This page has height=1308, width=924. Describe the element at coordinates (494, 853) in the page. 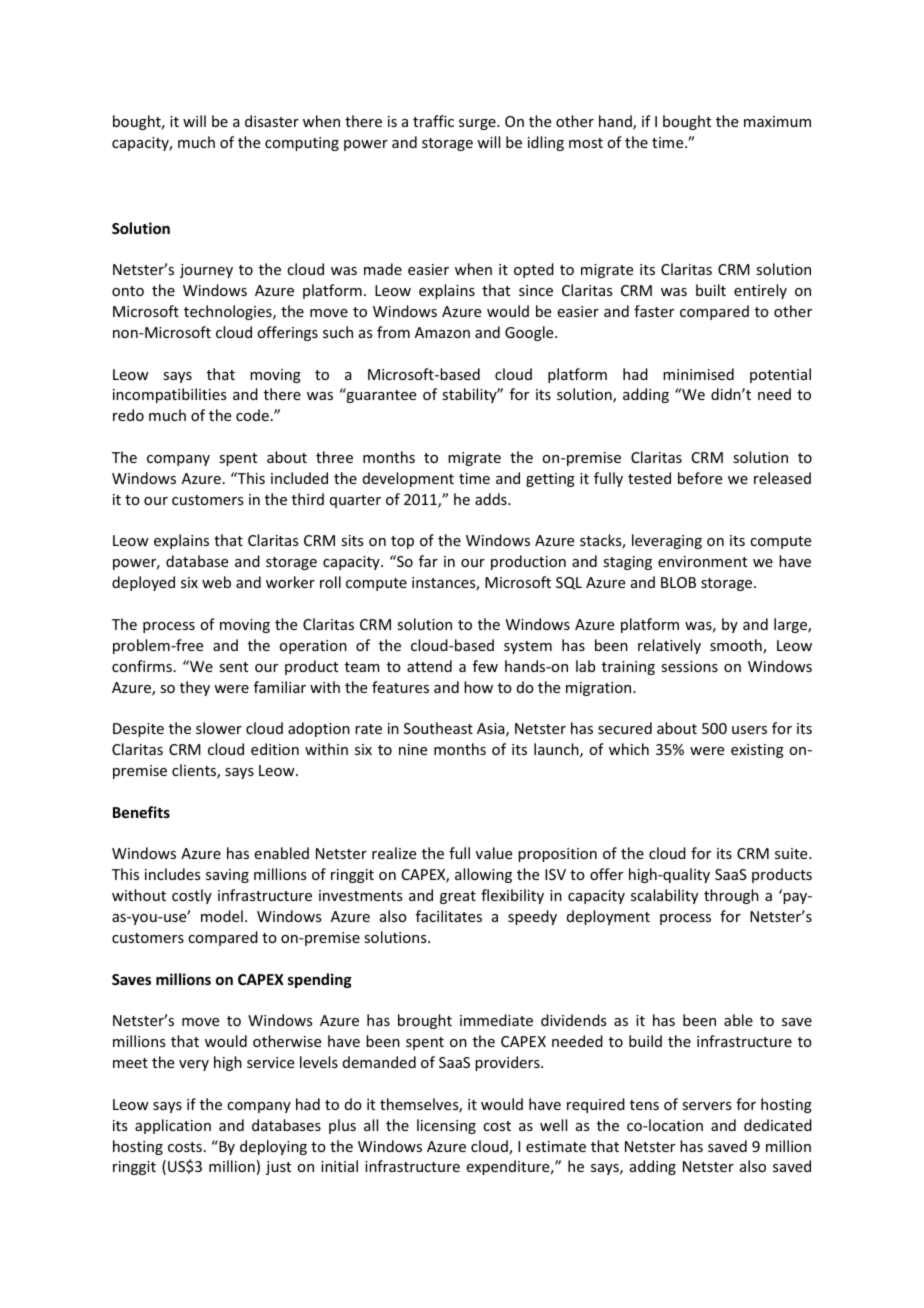

I see `value` at that location.
